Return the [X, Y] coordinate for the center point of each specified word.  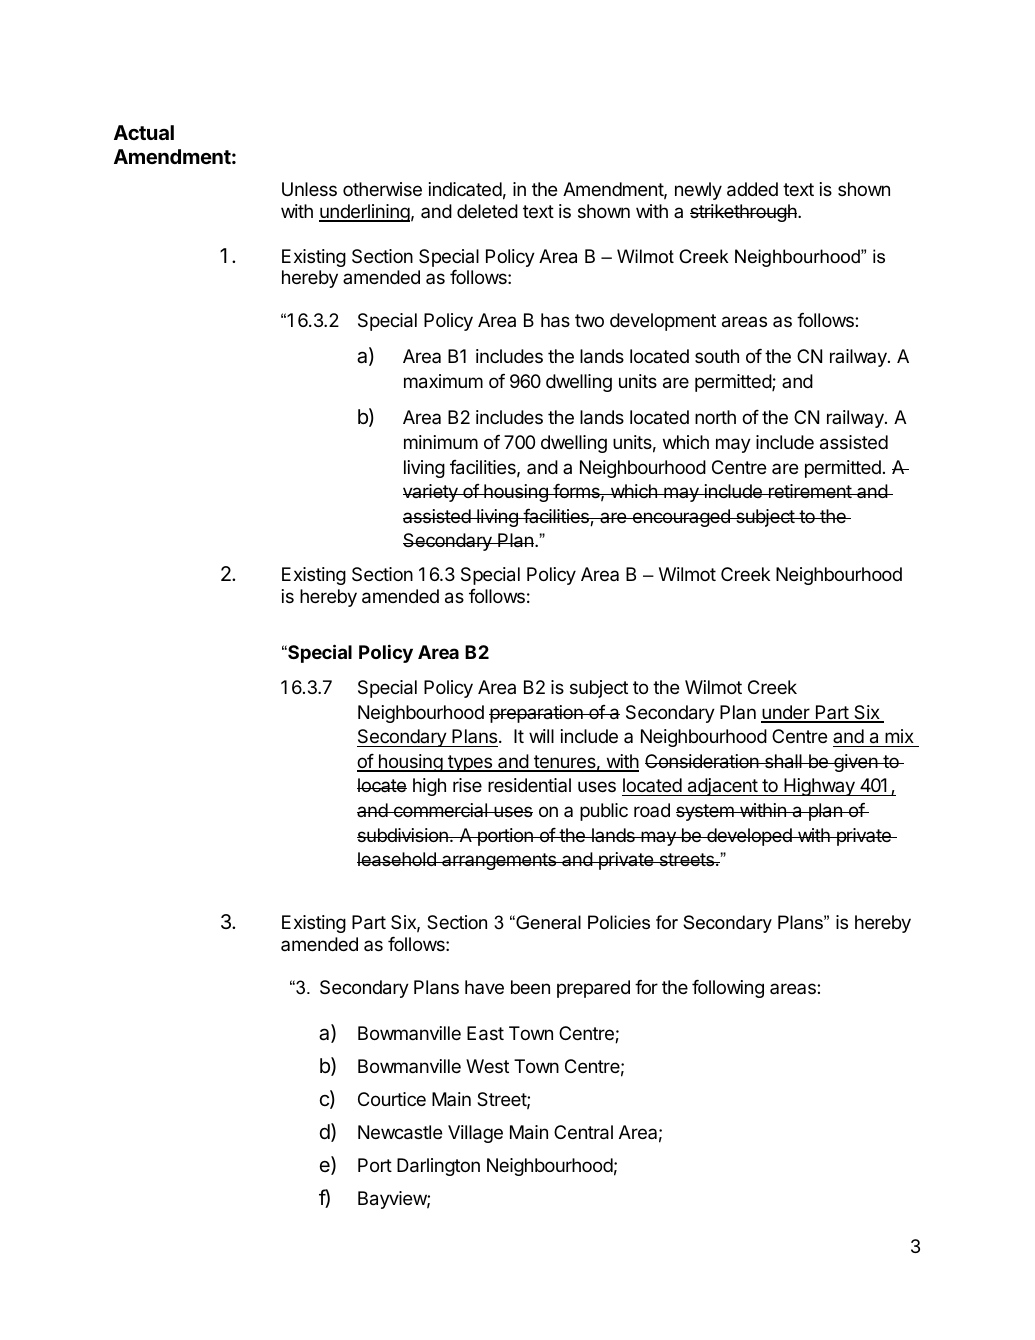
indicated [465, 189]
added [752, 189]
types [470, 763]
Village [475, 1134]
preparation [537, 714]
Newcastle [400, 1132]
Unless [309, 189]
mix [899, 736]
